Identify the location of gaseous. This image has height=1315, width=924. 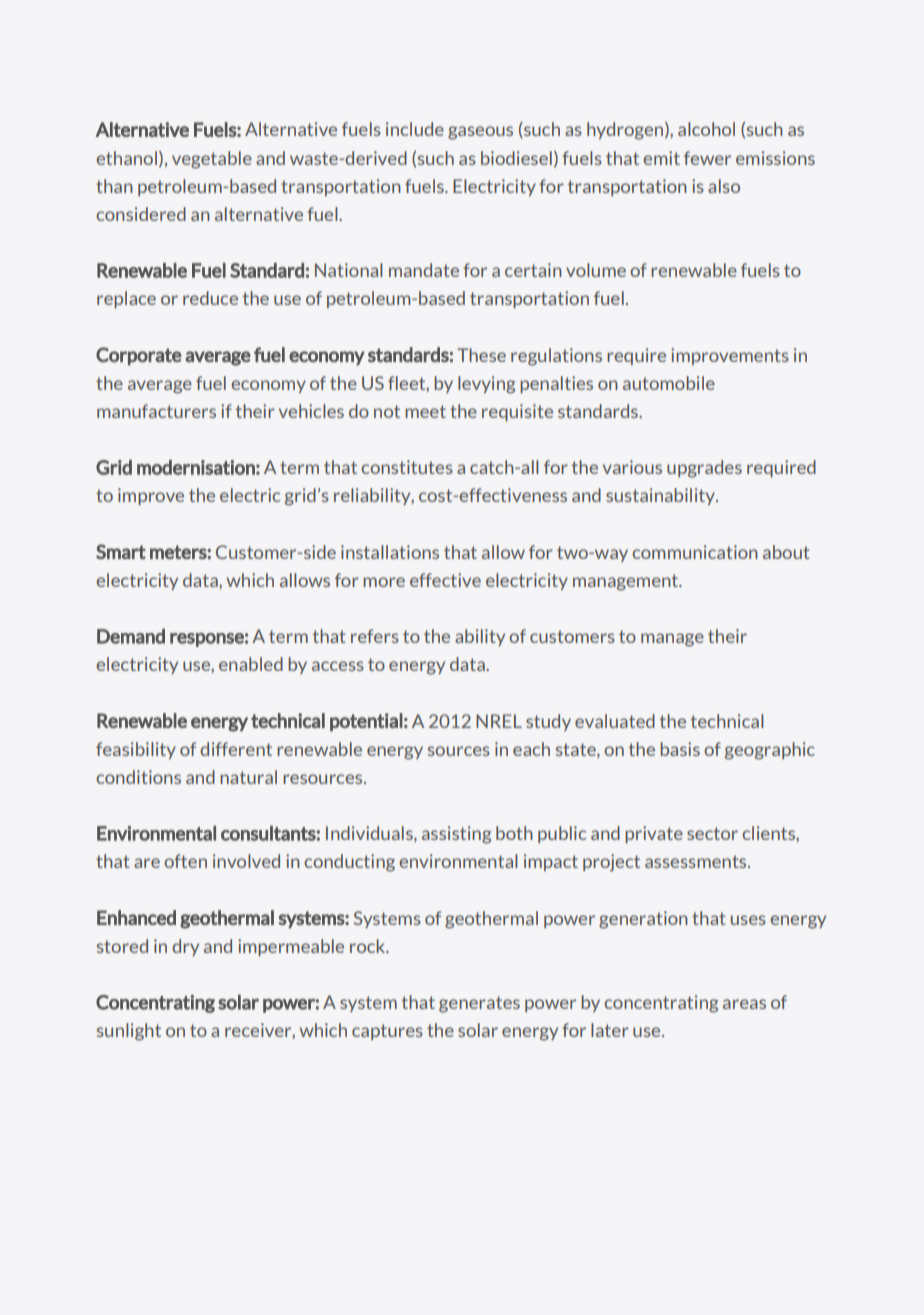
(480, 133).
